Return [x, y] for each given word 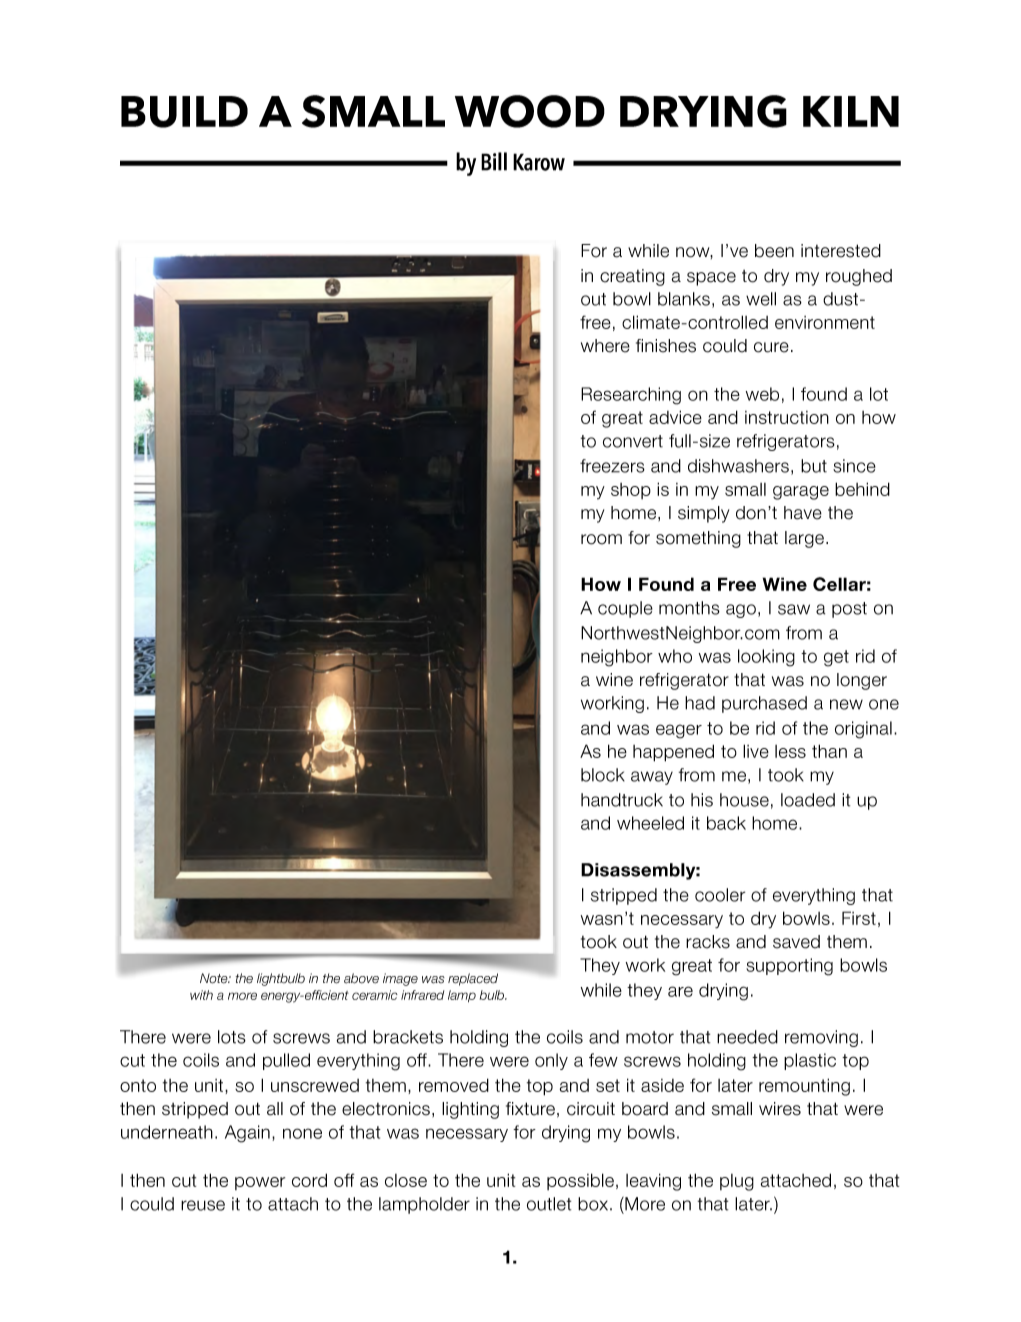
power [260, 1183]
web [762, 394]
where [605, 346]
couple [625, 609]
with [201, 995]
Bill [494, 161]
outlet [549, 1204]
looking [766, 658]
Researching [631, 396]
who [675, 656]
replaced [473, 979]
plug [737, 1182]
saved [796, 942]
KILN [851, 111]
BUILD [184, 112]
